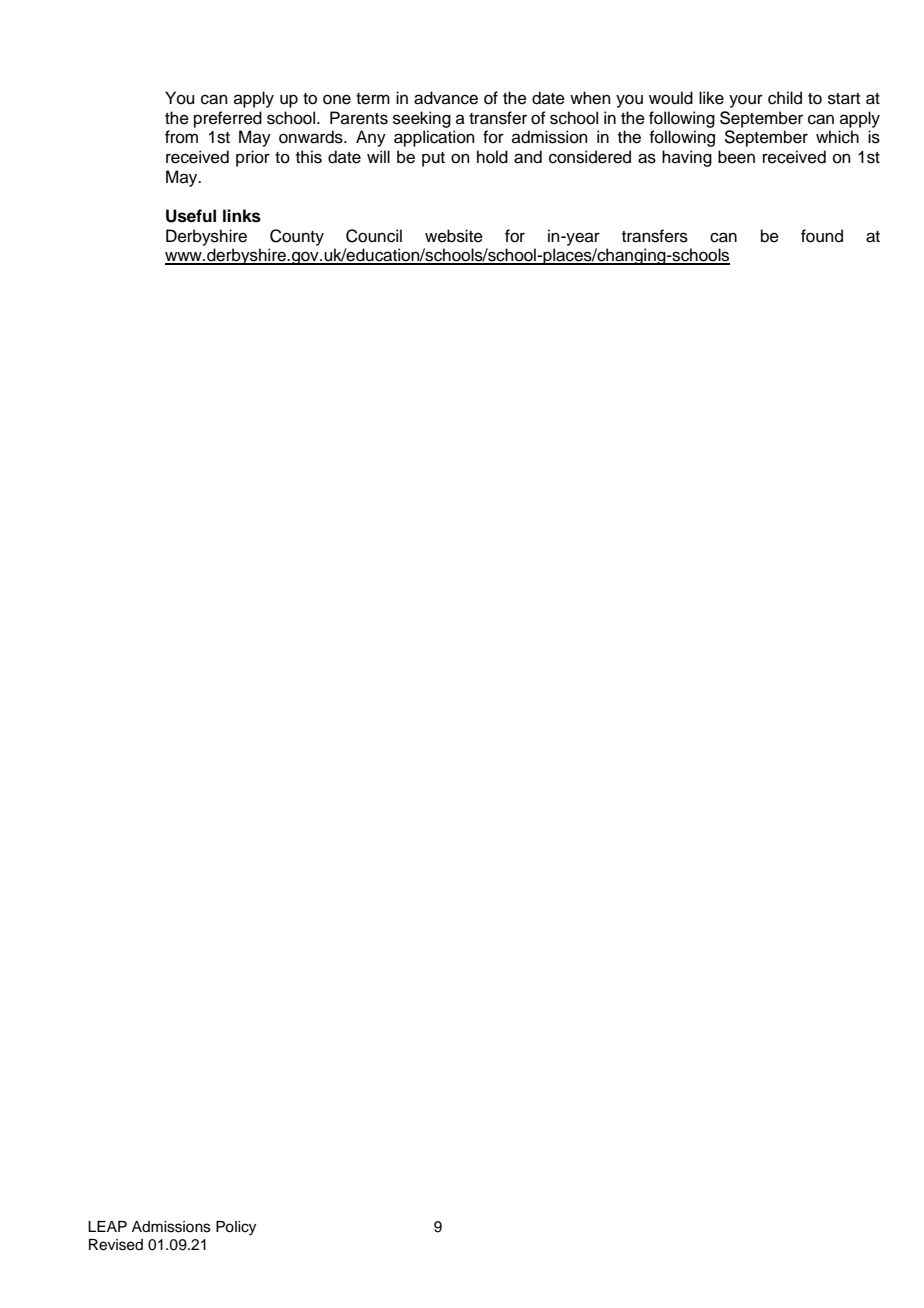 The width and height of the image is (924, 1308). Describe the element at coordinates (236, 1228) in the image. I see `Policy` at that location.
